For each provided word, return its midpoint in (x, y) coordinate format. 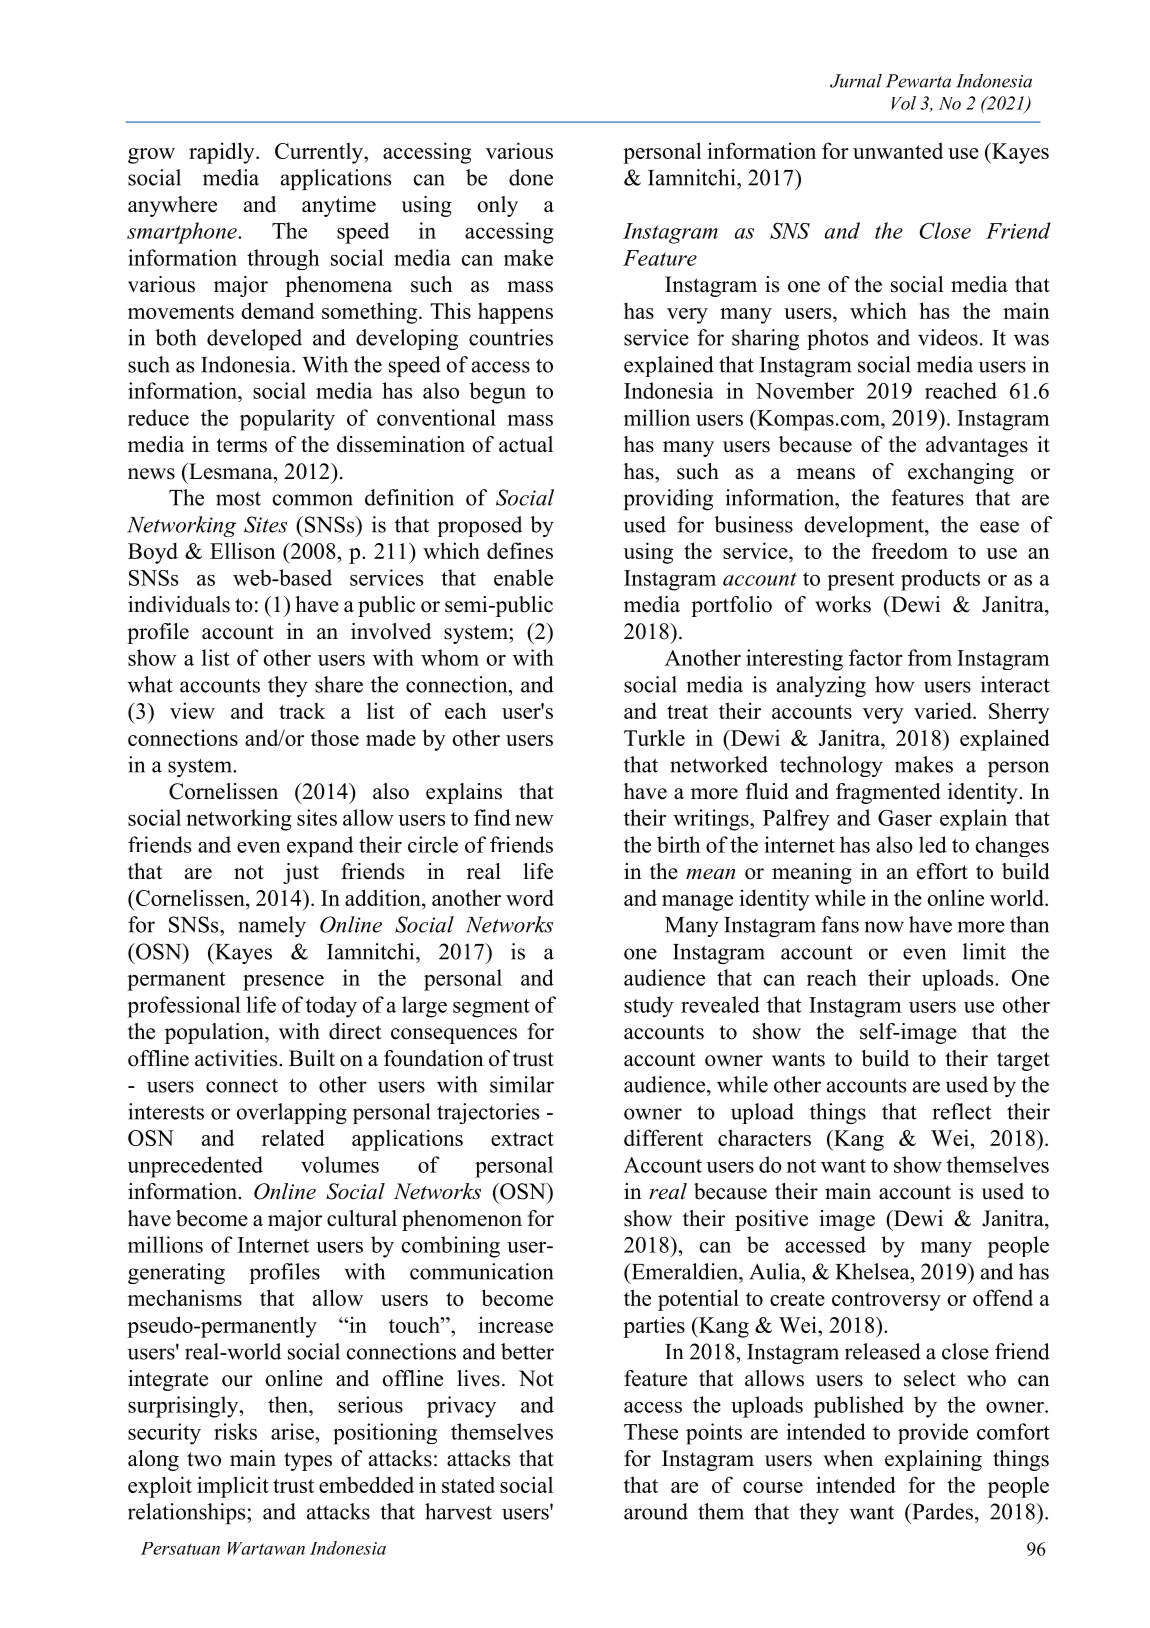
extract (522, 1139)
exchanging (961, 473)
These (651, 1431)
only (498, 206)
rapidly (223, 153)
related (293, 1137)
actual (526, 444)
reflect (962, 1111)
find (492, 817)
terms (241, 445)
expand (320, 846)
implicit (233, 1487)
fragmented (888, 793)
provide (933, 1433)
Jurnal (856, 81)
